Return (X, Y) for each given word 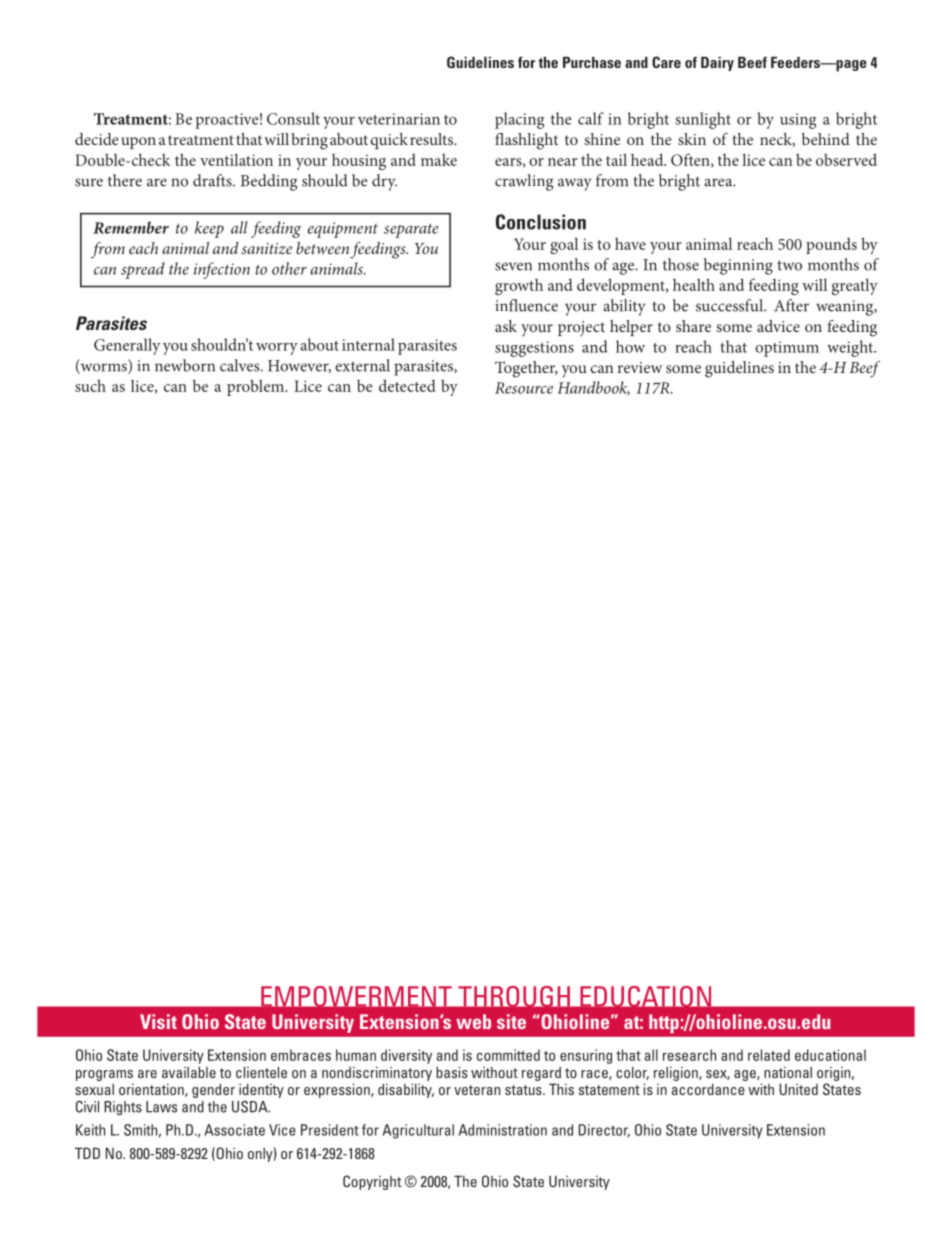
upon (138, 143)
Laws (161, 1107)
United (798, 1089)
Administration (503, 1130)
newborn (185, 365)
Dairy (717, 63)
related (769, 1055)
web (473, 1021)
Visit (158, 1021)
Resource (524, 388)
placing (519, 120)
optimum (787, 349)
